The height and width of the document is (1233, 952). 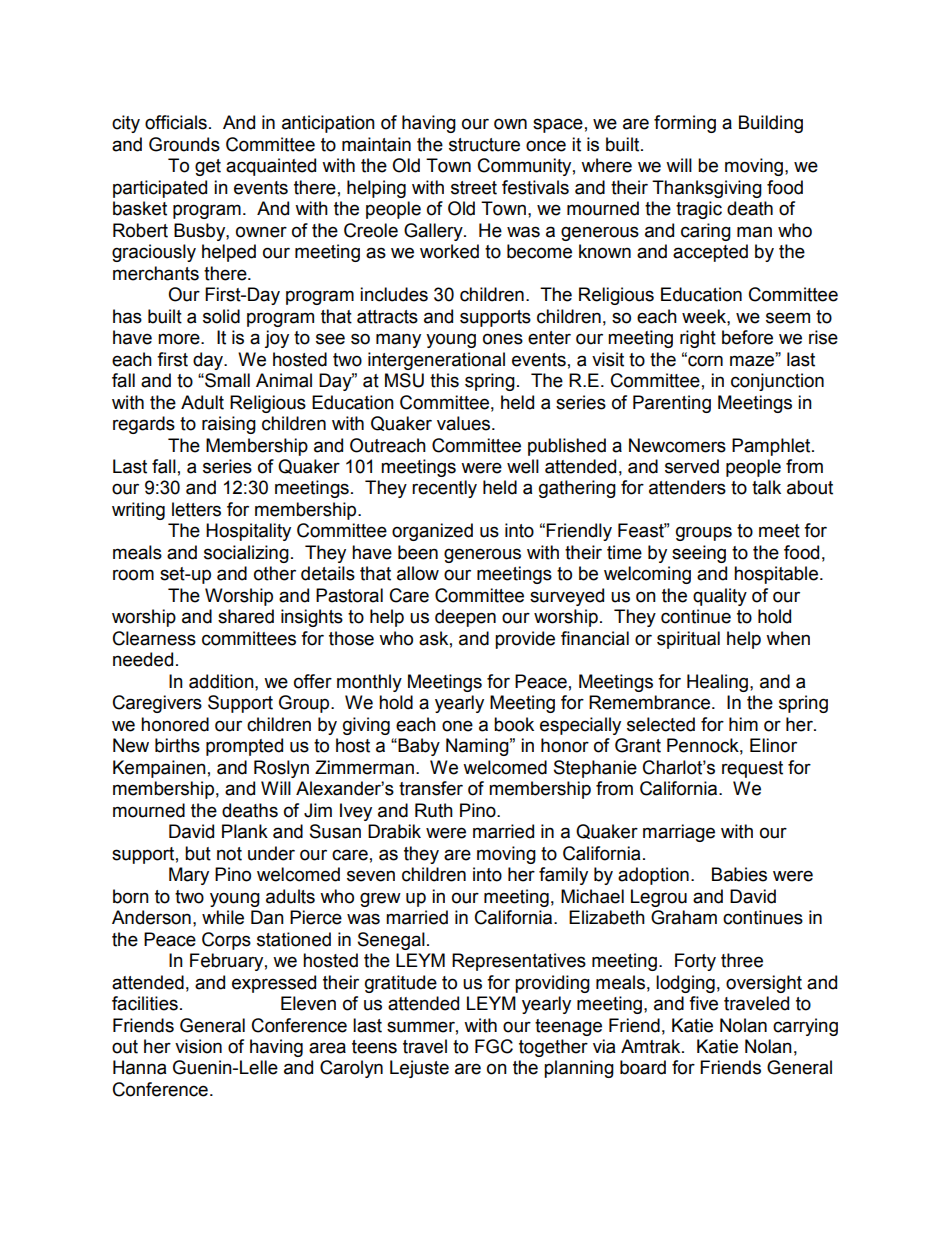 I want to click on vision, so click(x=198, y=1046).
